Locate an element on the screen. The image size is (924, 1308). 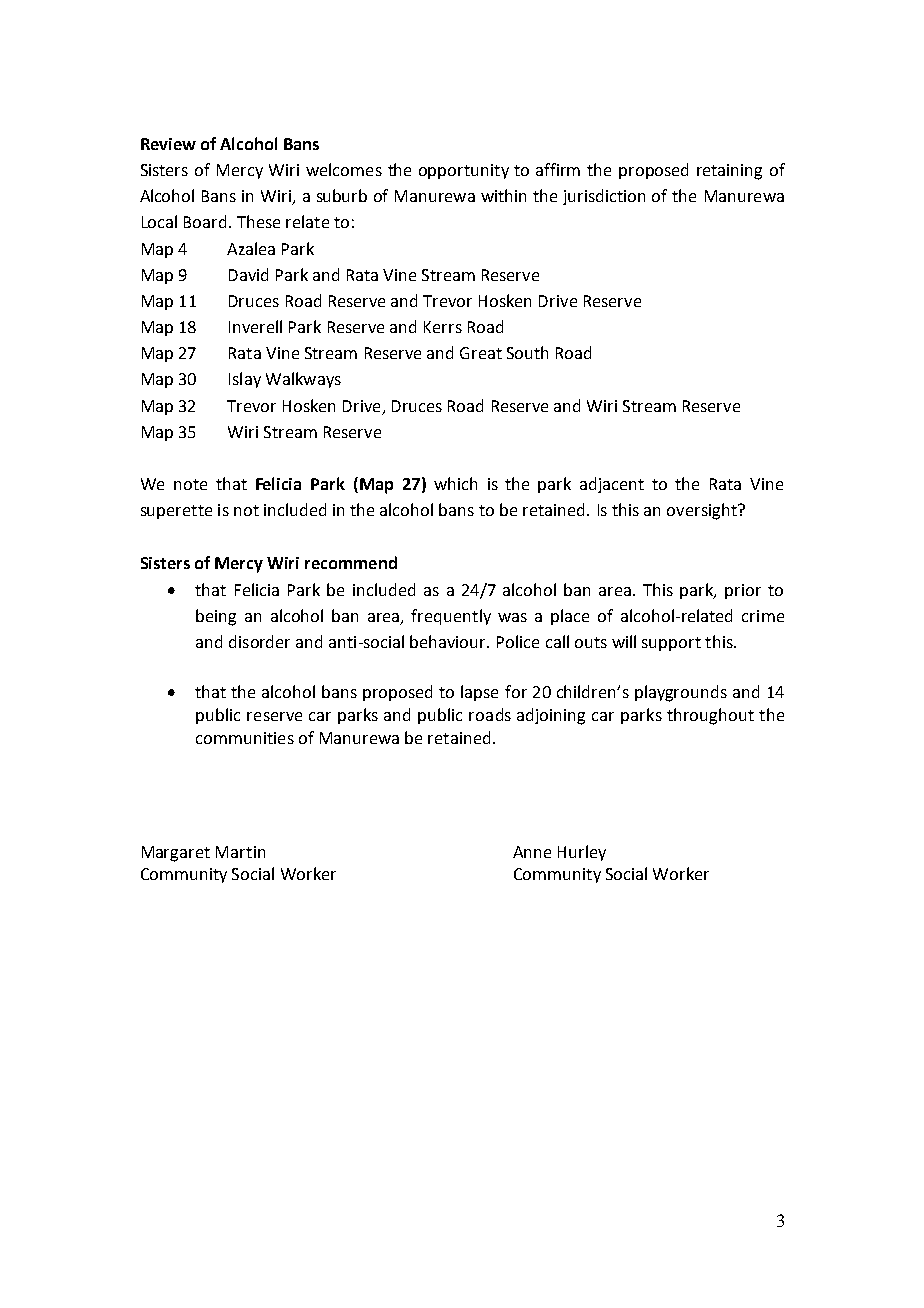
Anne is located at coordinates (532, 852).
